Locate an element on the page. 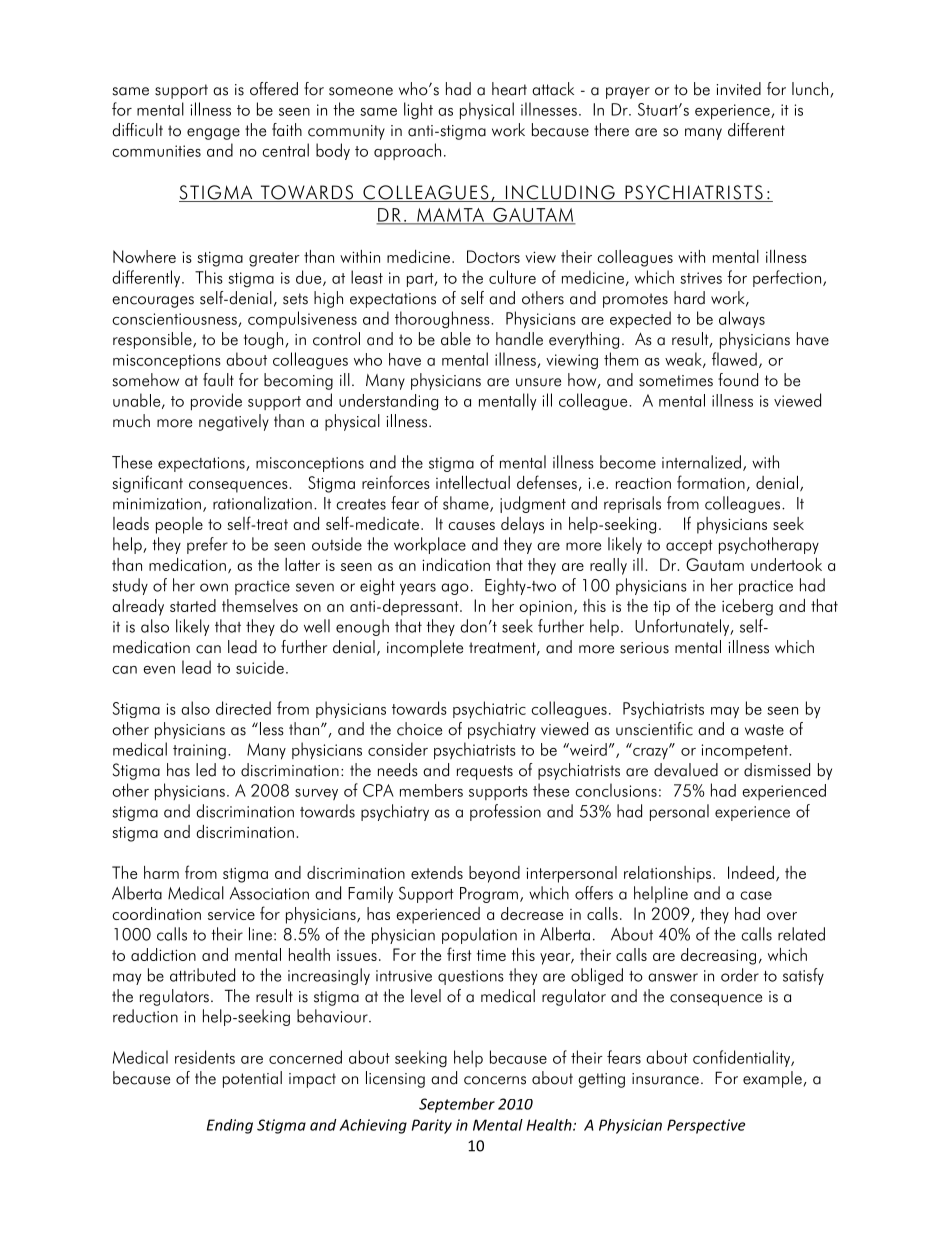 The image size is (952, 1233). September is located at coordinates (457, 1105).
